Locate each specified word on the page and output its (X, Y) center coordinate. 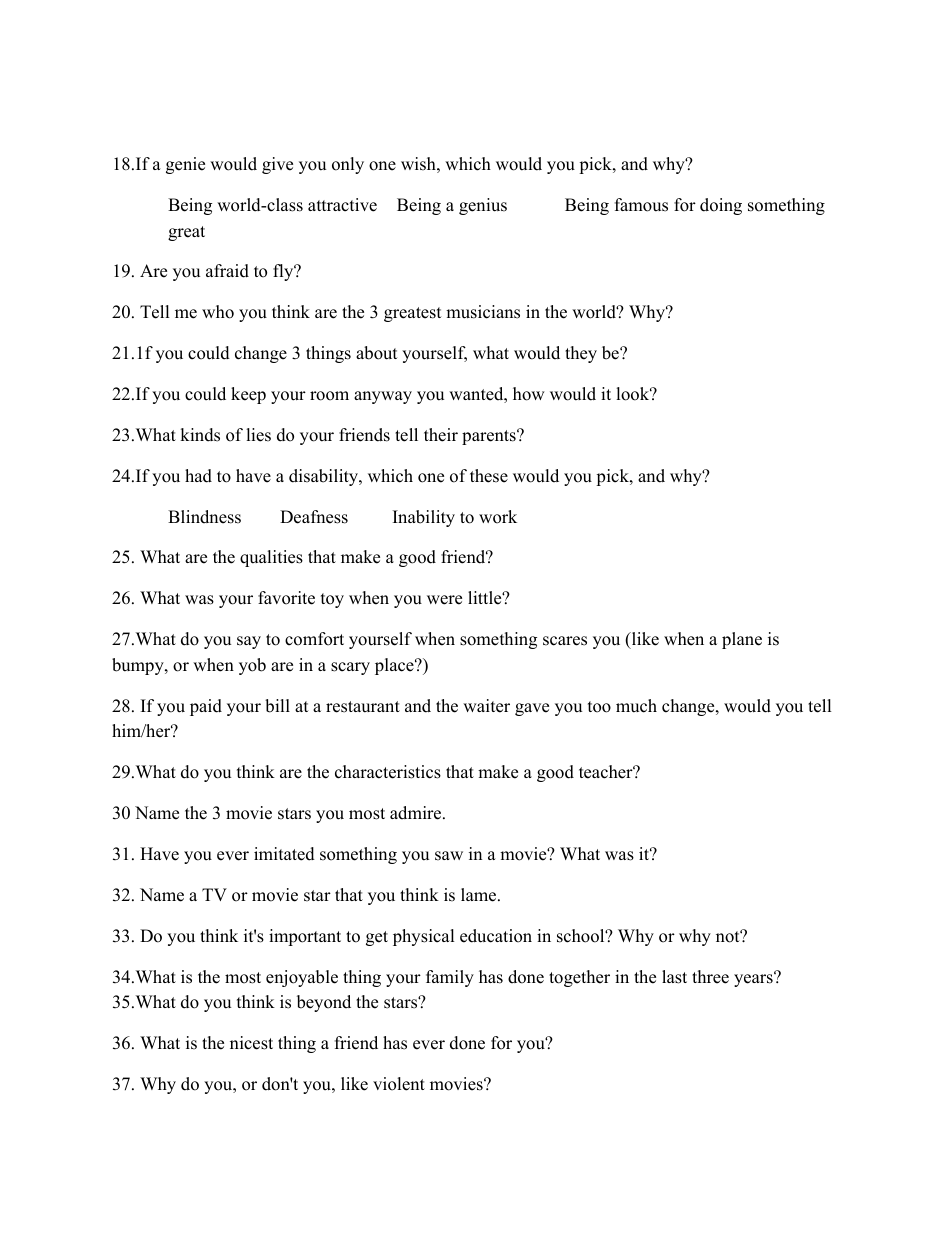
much (636, 706)
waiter (486, 706)
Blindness (204, 517)
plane (742, 640)
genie (185, 165)
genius (483, 206)
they (581, 354)
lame (480, 895)
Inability (424, 518)
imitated (284, 854)
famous (641, 205)
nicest (251, 1043)
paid (206, 707)
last (674, 977)
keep (248, 395)
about (377, 353)
